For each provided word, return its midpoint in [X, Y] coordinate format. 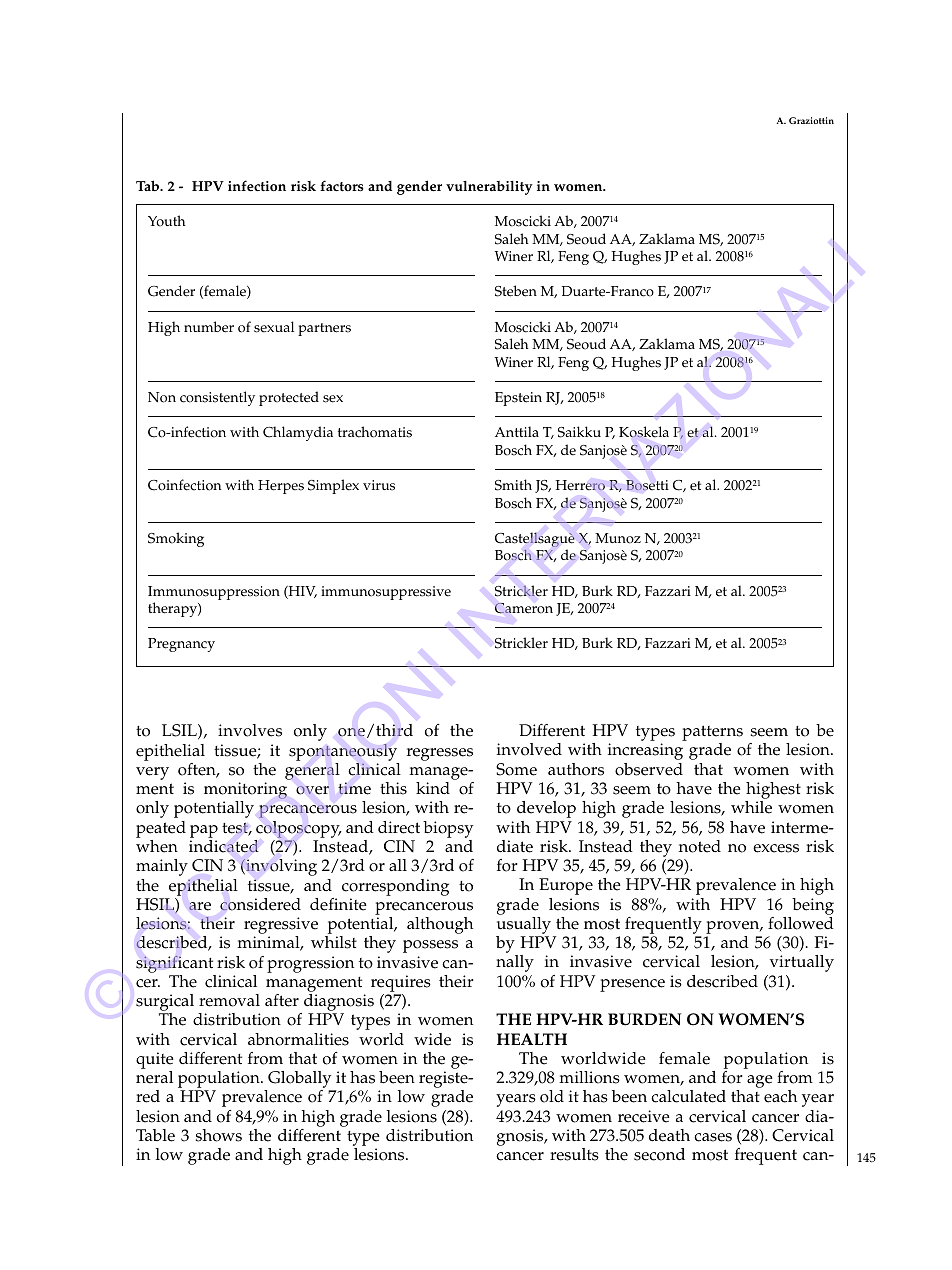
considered [260, 904]
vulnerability [489, 188]
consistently [217, 398]
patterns [712, 734]
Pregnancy [181, 645]
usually [523, 927]
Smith [513, 485]
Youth [167, 221]
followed [801, 923]
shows [218, 1135]
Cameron [524, 608]
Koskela [644, 432]
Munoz [618, 538]
